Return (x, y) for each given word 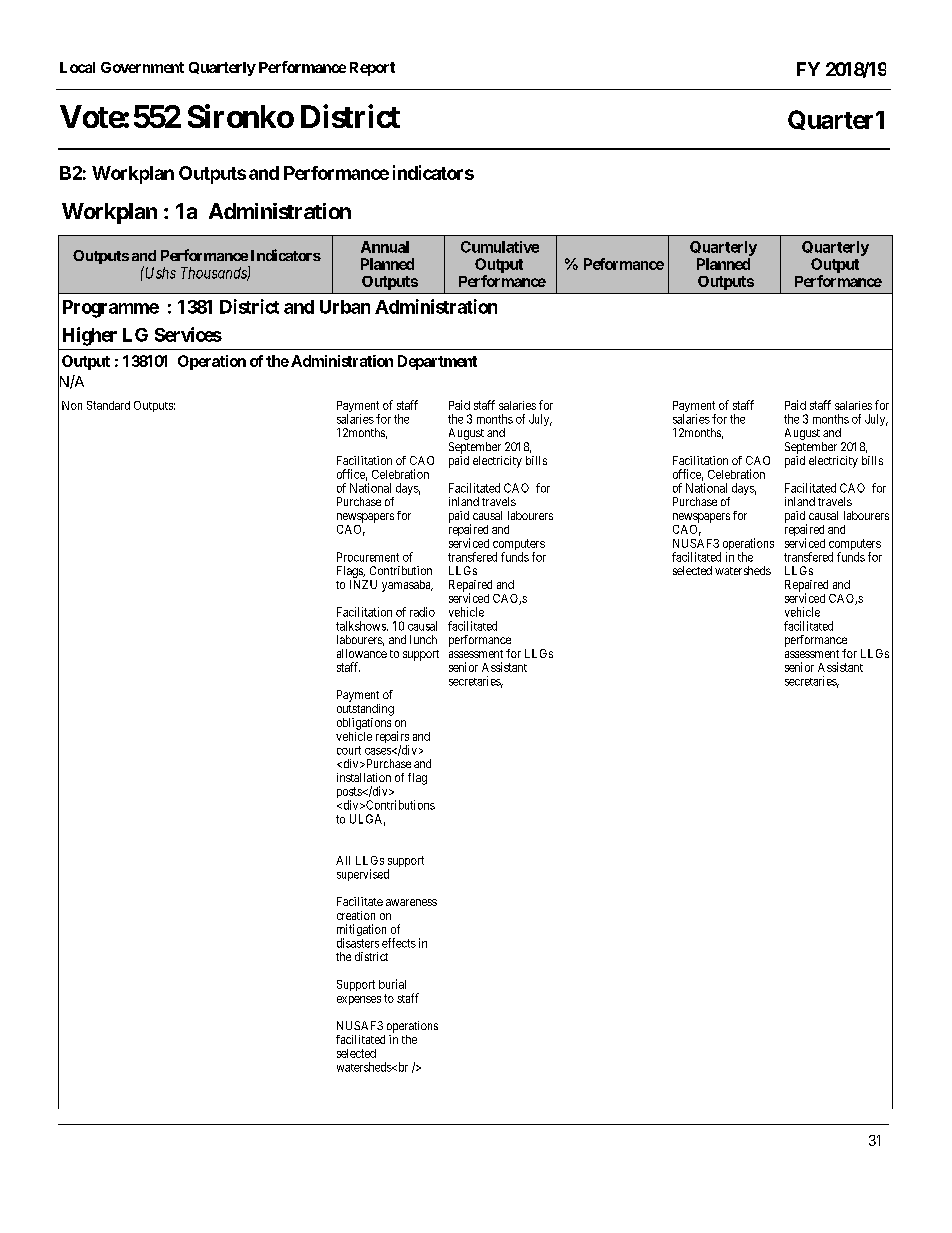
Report (372, 69)
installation (364, 777)
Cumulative (500, 247)
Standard (108, 405)
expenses (359, 1000)
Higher (90, 336)
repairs (392, 738)
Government (142, 67)
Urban (345, 307)
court (349, 750)
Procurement (368, 557)
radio (422, 612)
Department (437, 362)
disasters (358, 943)
